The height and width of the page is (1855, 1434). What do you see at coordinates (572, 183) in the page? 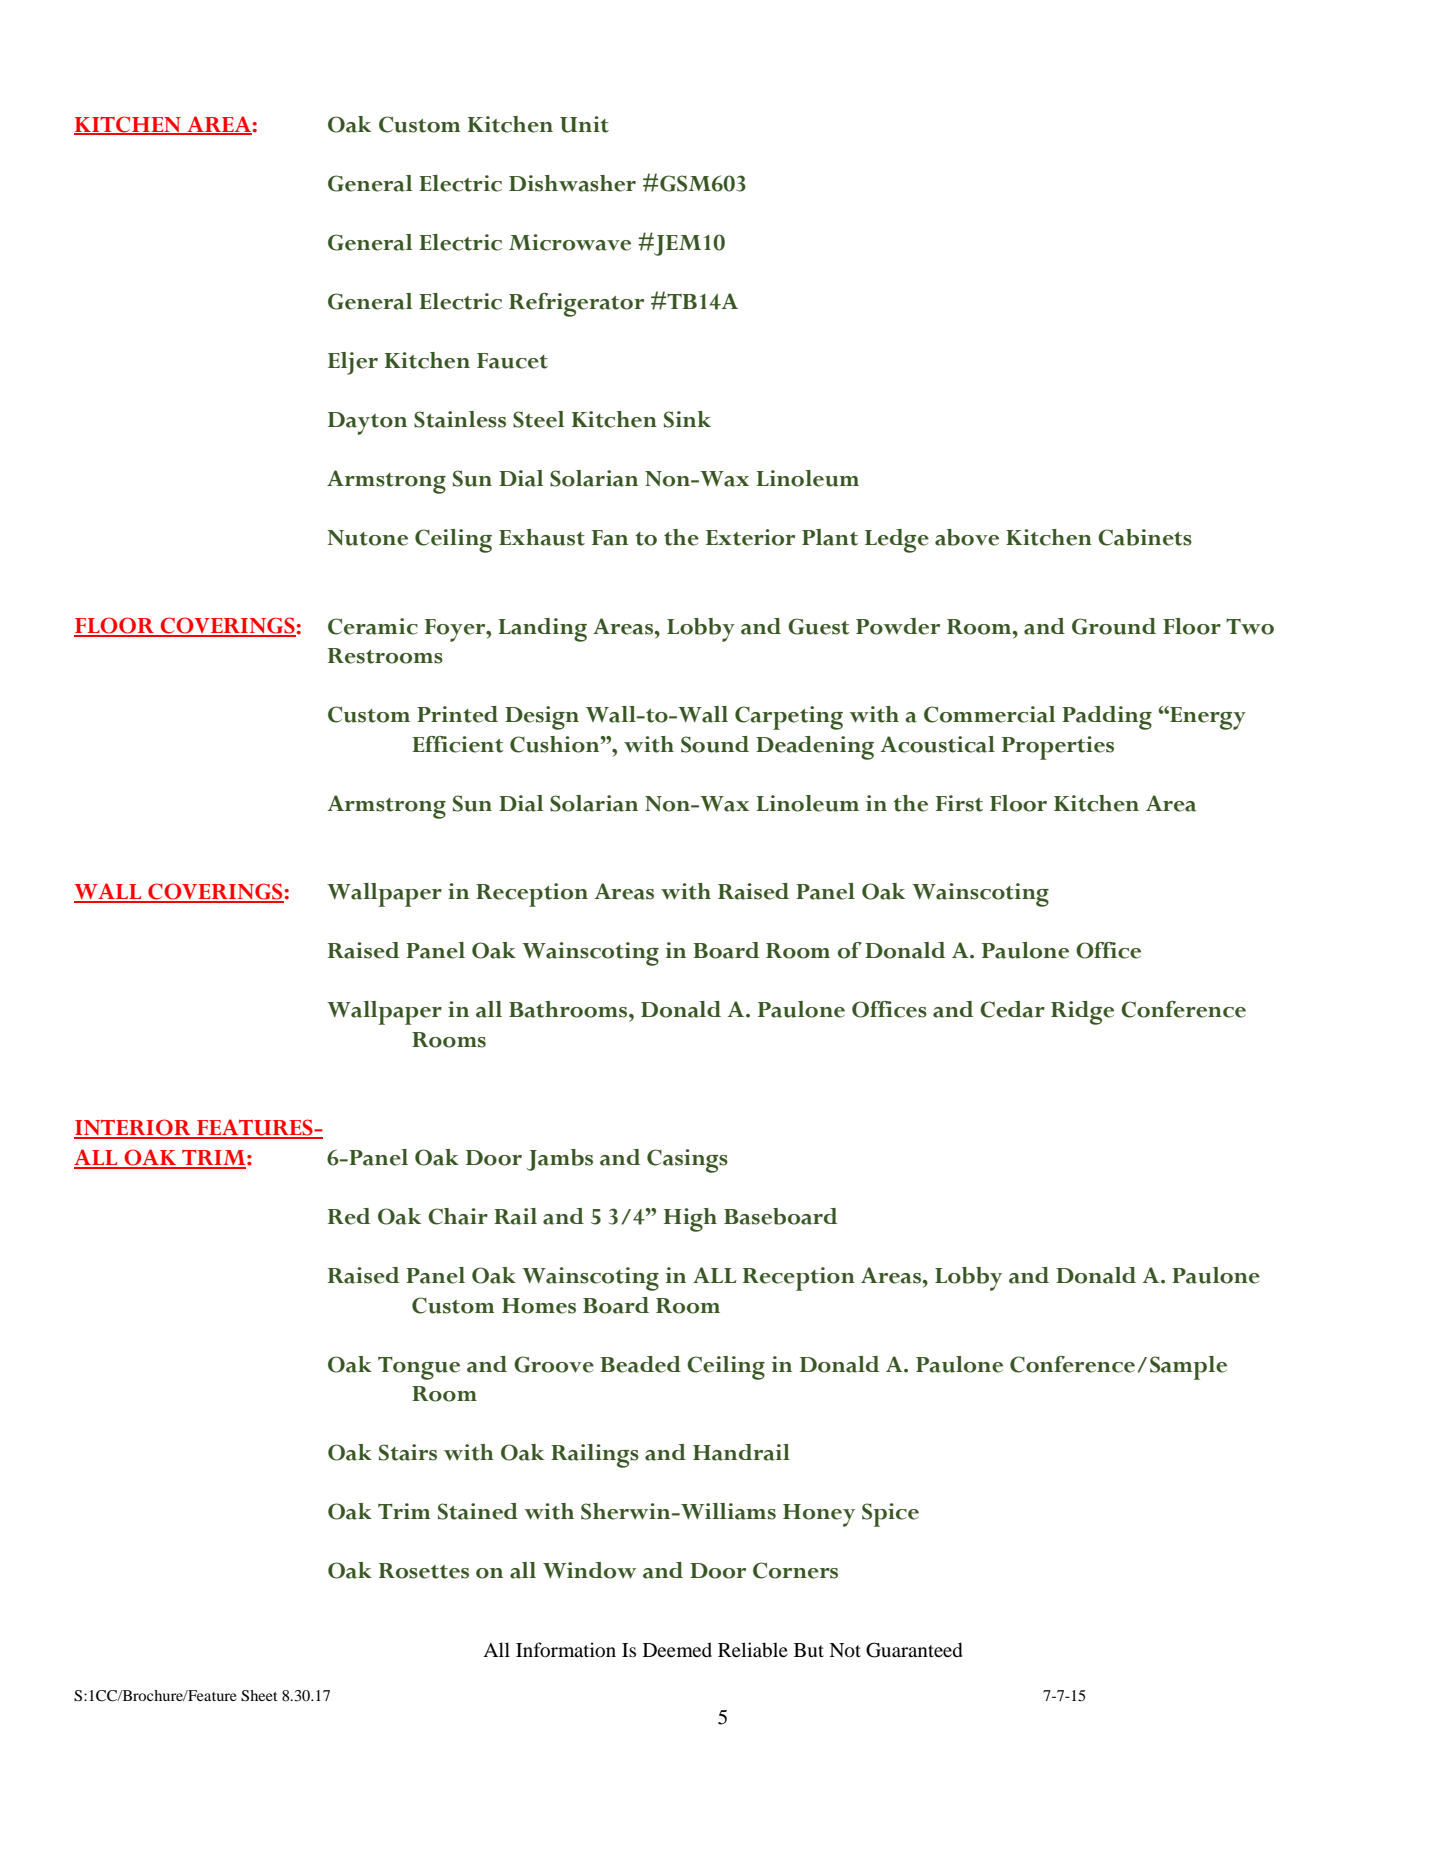
I see `Dishwasher` at bounding box center [572, 183].
